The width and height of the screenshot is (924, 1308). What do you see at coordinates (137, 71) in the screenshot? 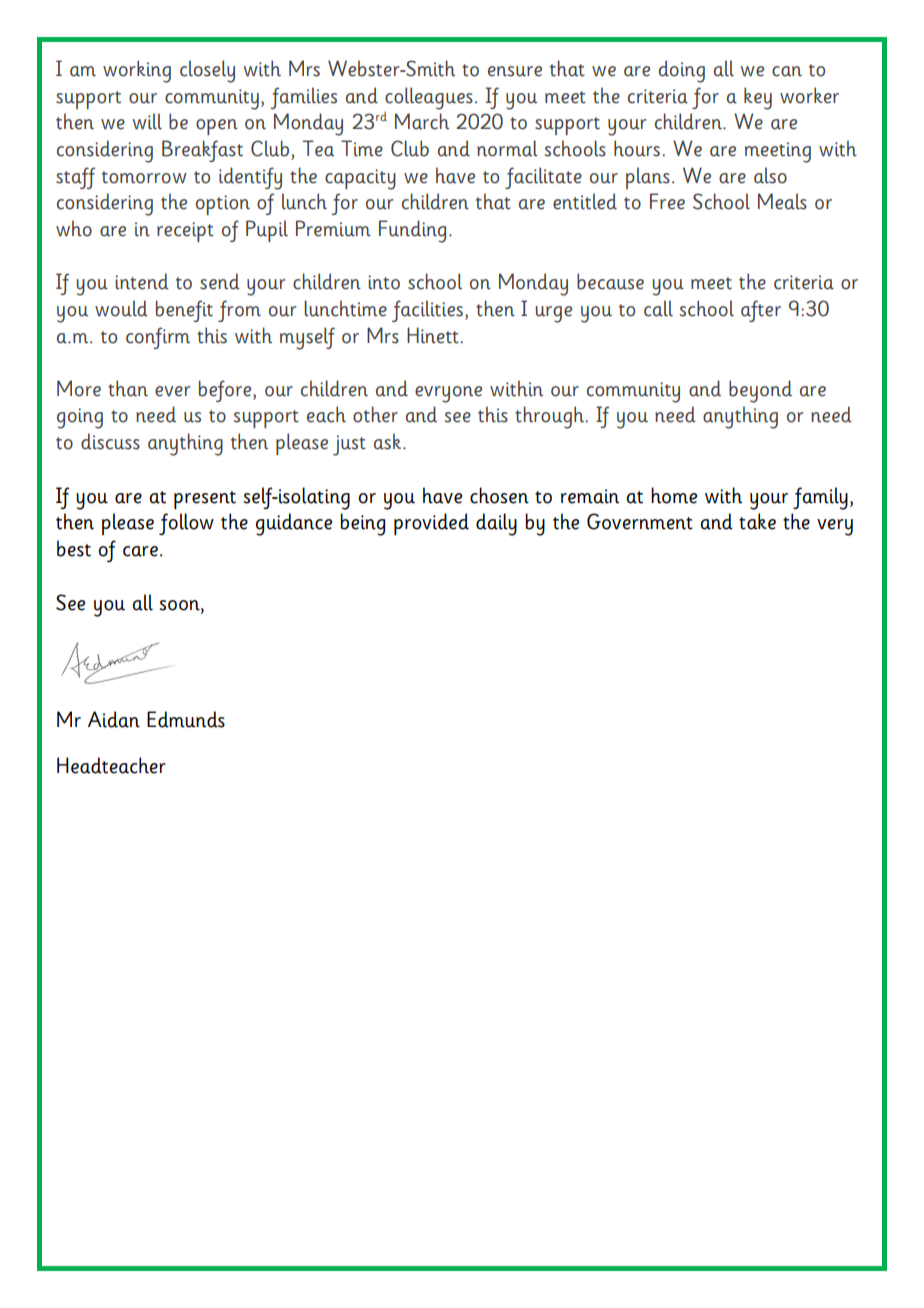
I see `working` at bounding box center [137, 71].
